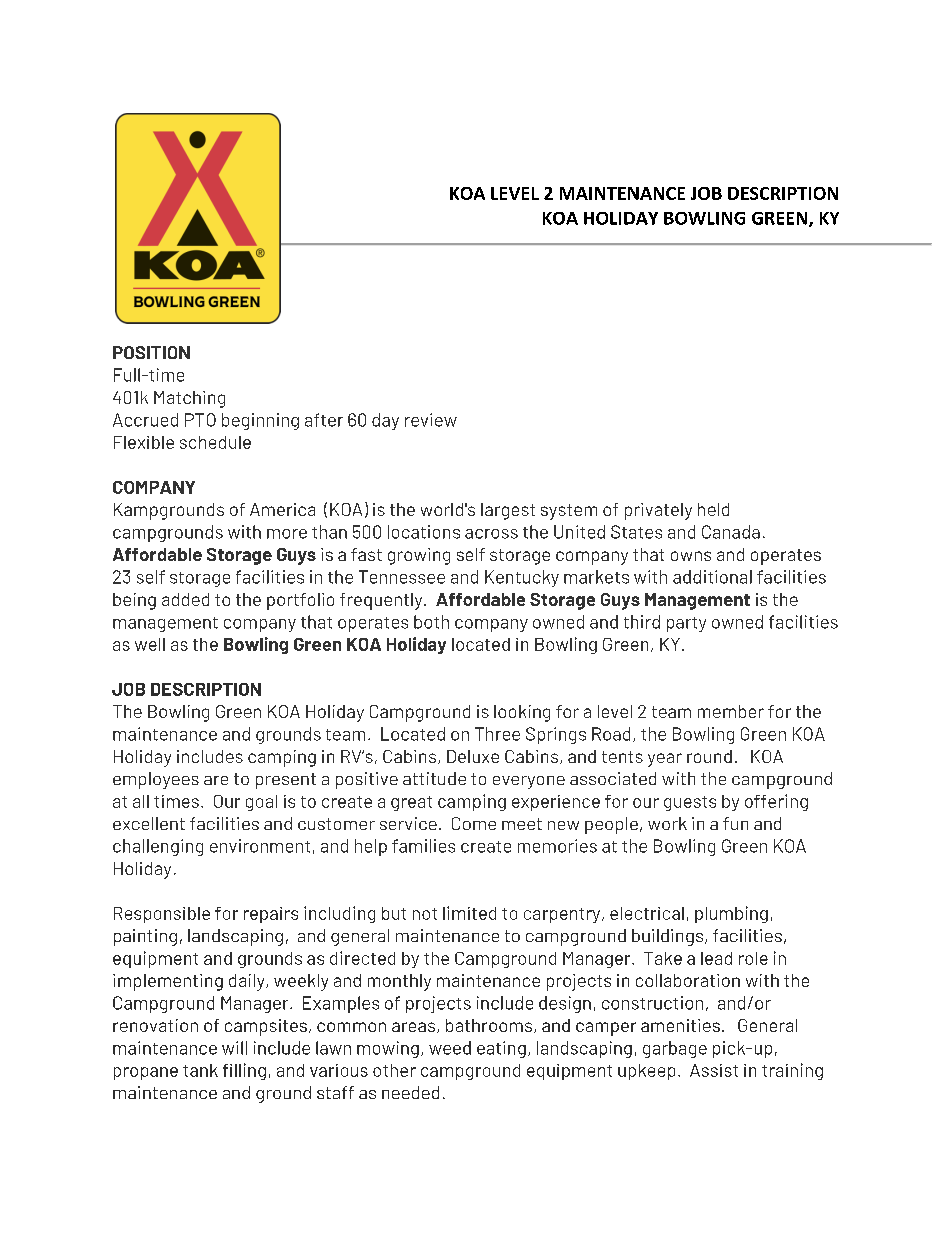 The height and width of the document is (1233, 952). I want to click on Responsible, so click(162, 915).
